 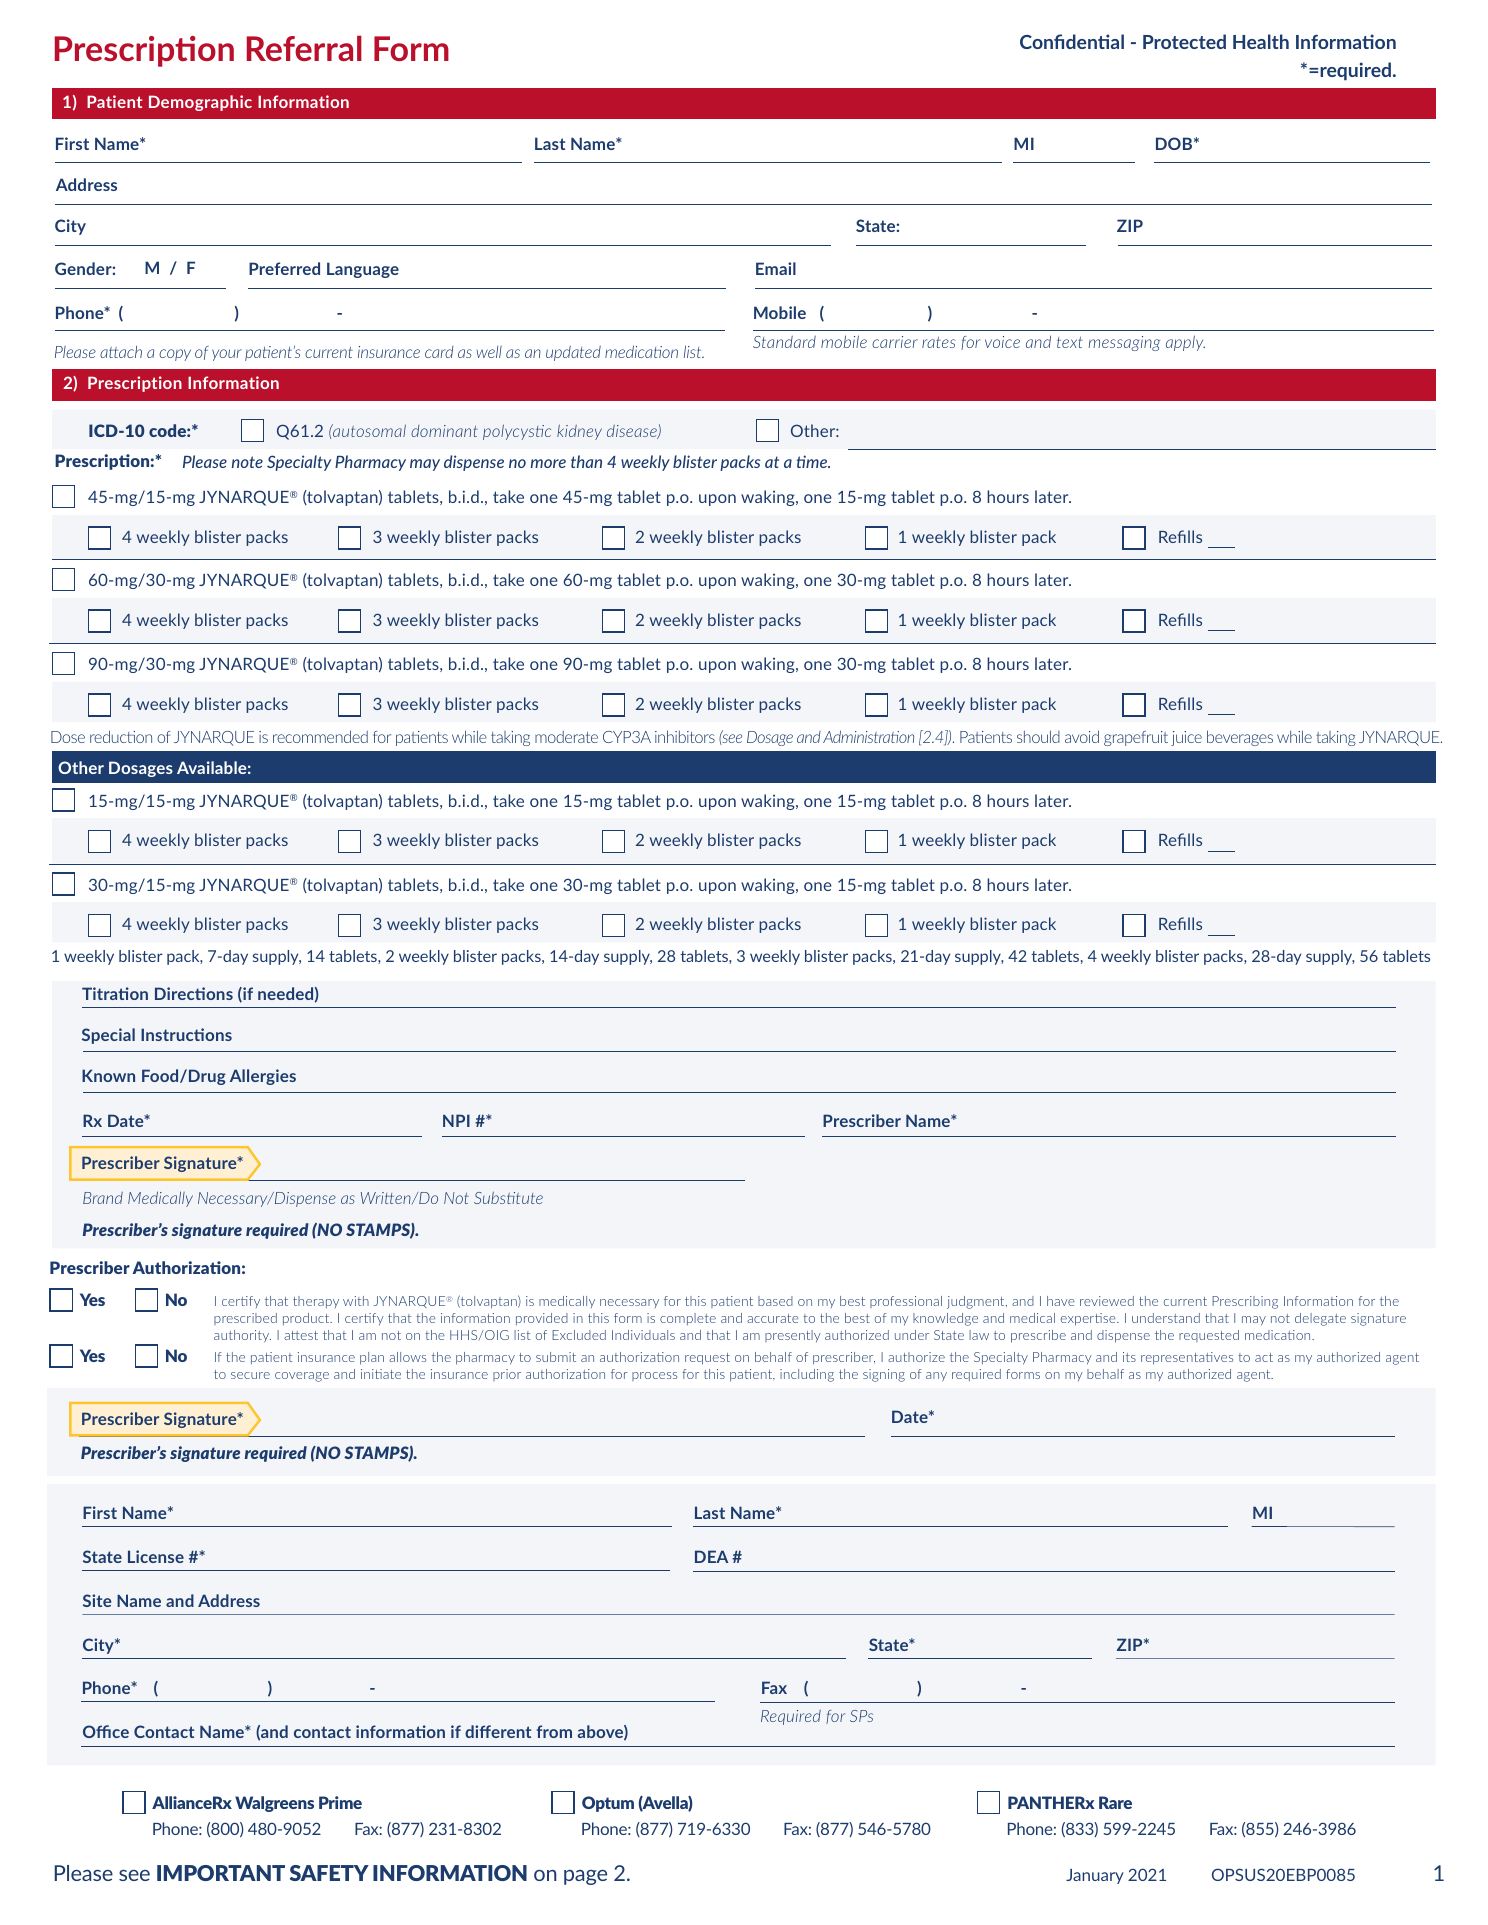 What do you see at coordinates (585, 1877) in the page?
I see `page` at bounding box center [585, 1877].
